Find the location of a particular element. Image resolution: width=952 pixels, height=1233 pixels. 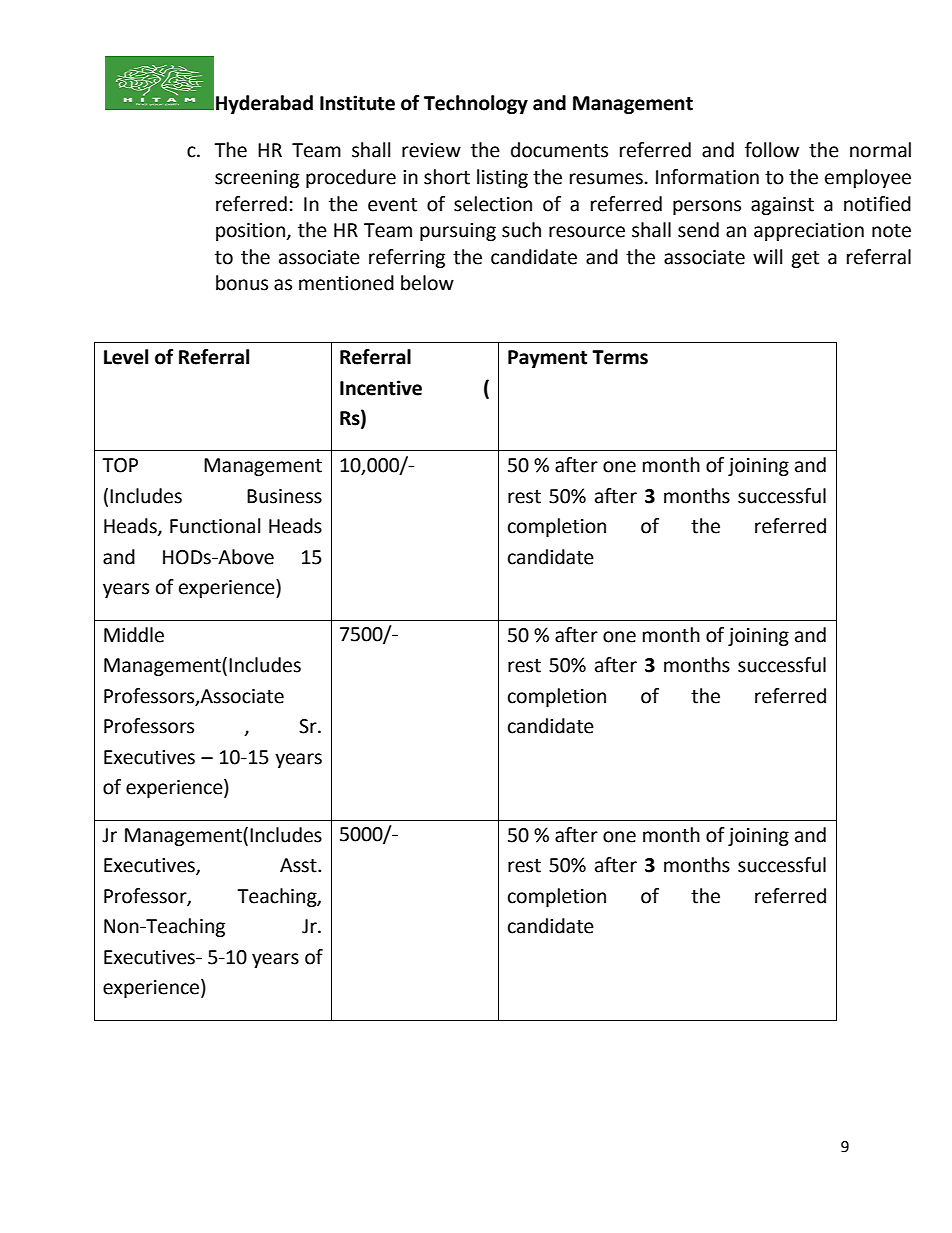

Functional is located at coordinates (215, 526).
